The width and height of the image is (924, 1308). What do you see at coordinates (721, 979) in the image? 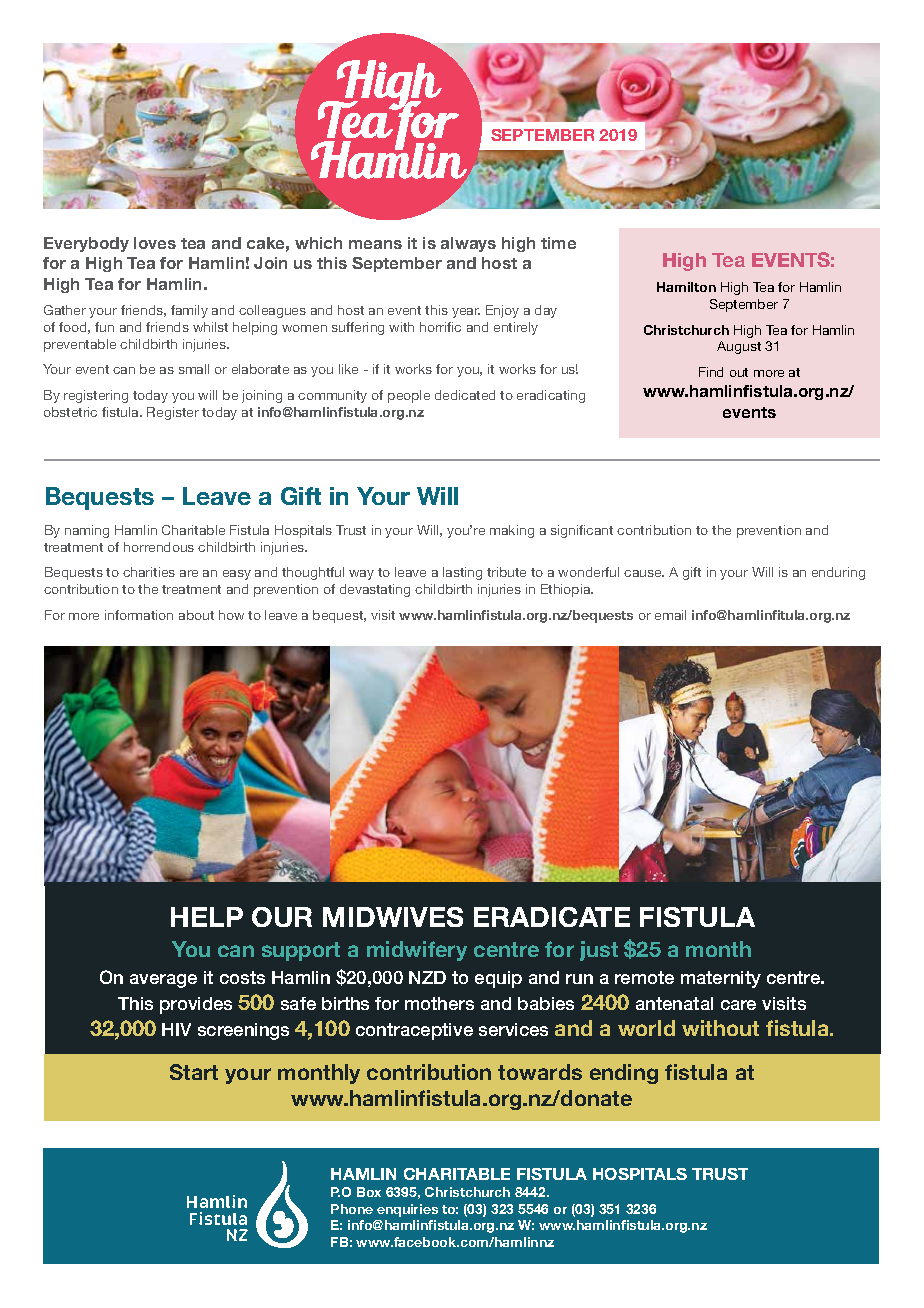
I see `maternity` at bounding box center [721, 979].
